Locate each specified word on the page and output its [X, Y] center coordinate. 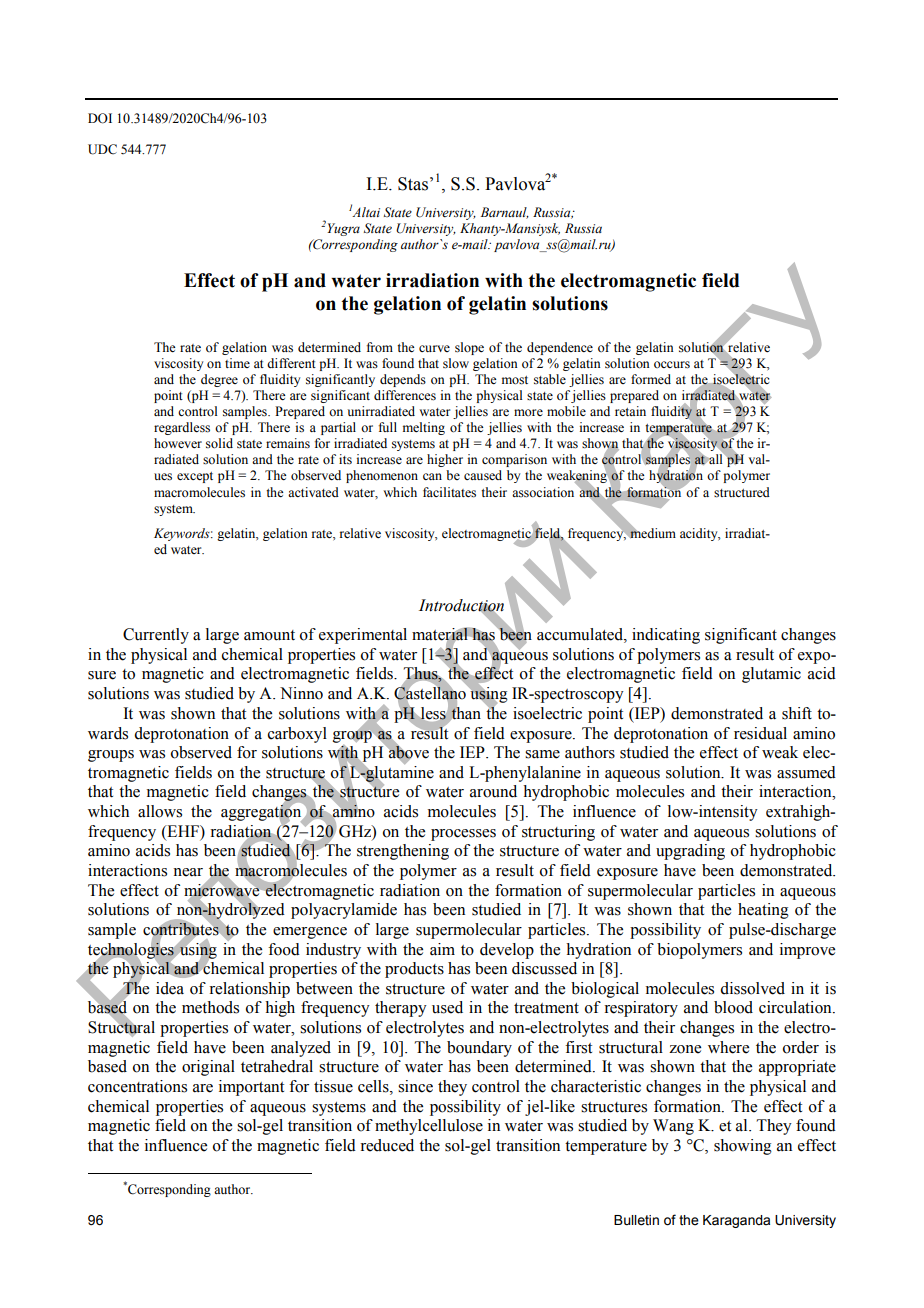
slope [469, 348]
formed [651, 379]
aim [442, 949]
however [178, 443]
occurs [672, 365]
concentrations [137, 1086]
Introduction [461, 606]
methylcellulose [429, 1127]
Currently [156, 636]
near [188, 872]
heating [763, 911]
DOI [100, 118]
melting [424, 428]
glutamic [771, 675]
